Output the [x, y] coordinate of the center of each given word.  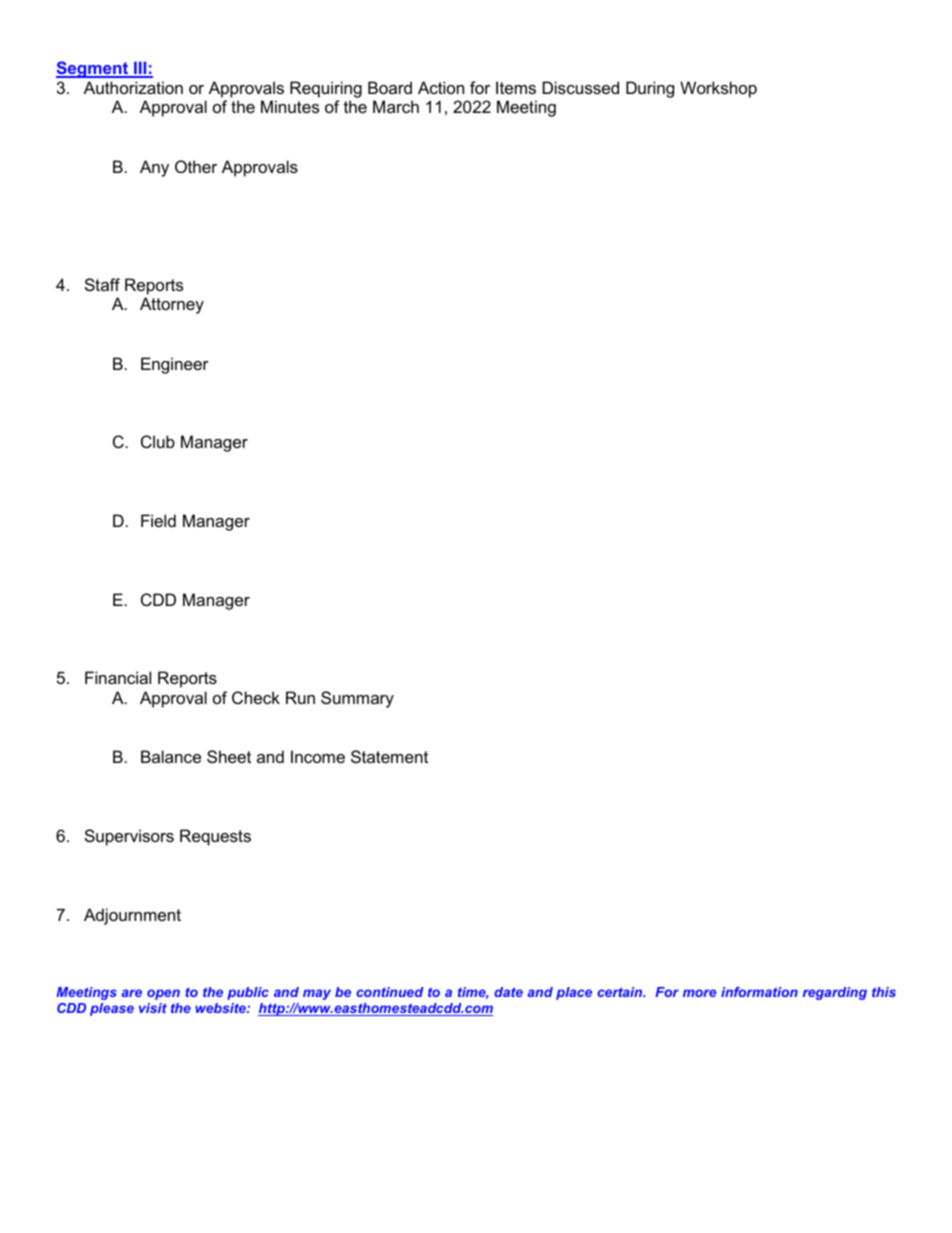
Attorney [172, 305]
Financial [118, 677]
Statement [389, 756]
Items [516, 87]
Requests [215, 837]
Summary [357, 699]
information [759, 992]
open [163, 994]
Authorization [133, 87]
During [650, 89]
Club [158, 441]
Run [300, 697]
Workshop [718, 89]
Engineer [175, 365]
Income [318, 756]
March [396, 106]
